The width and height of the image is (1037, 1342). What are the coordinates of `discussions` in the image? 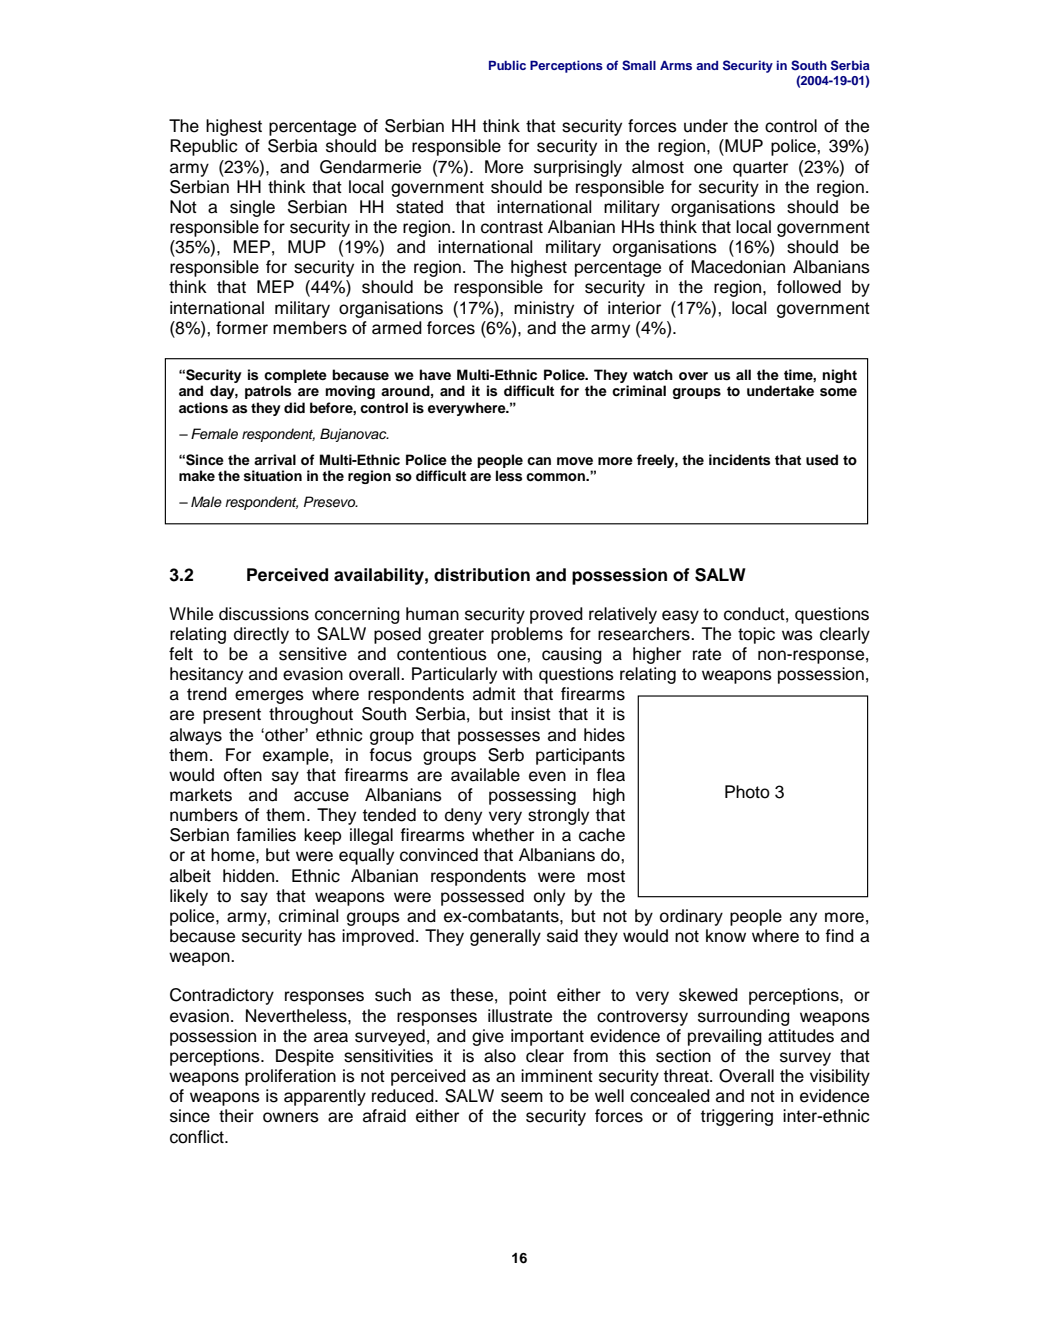 It's located at (264, 614).
